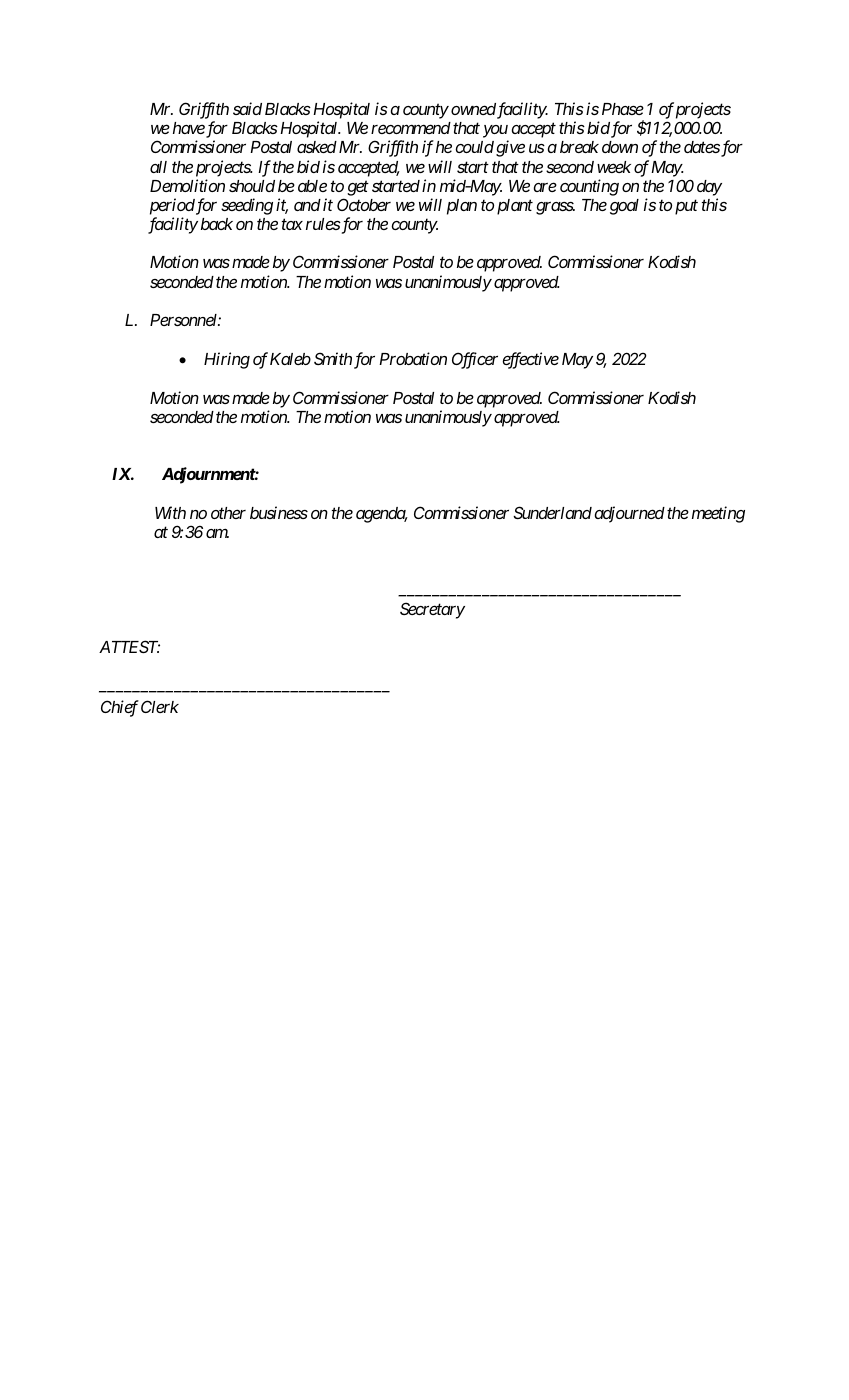  I want to click on Phase, so click(623, 109).
